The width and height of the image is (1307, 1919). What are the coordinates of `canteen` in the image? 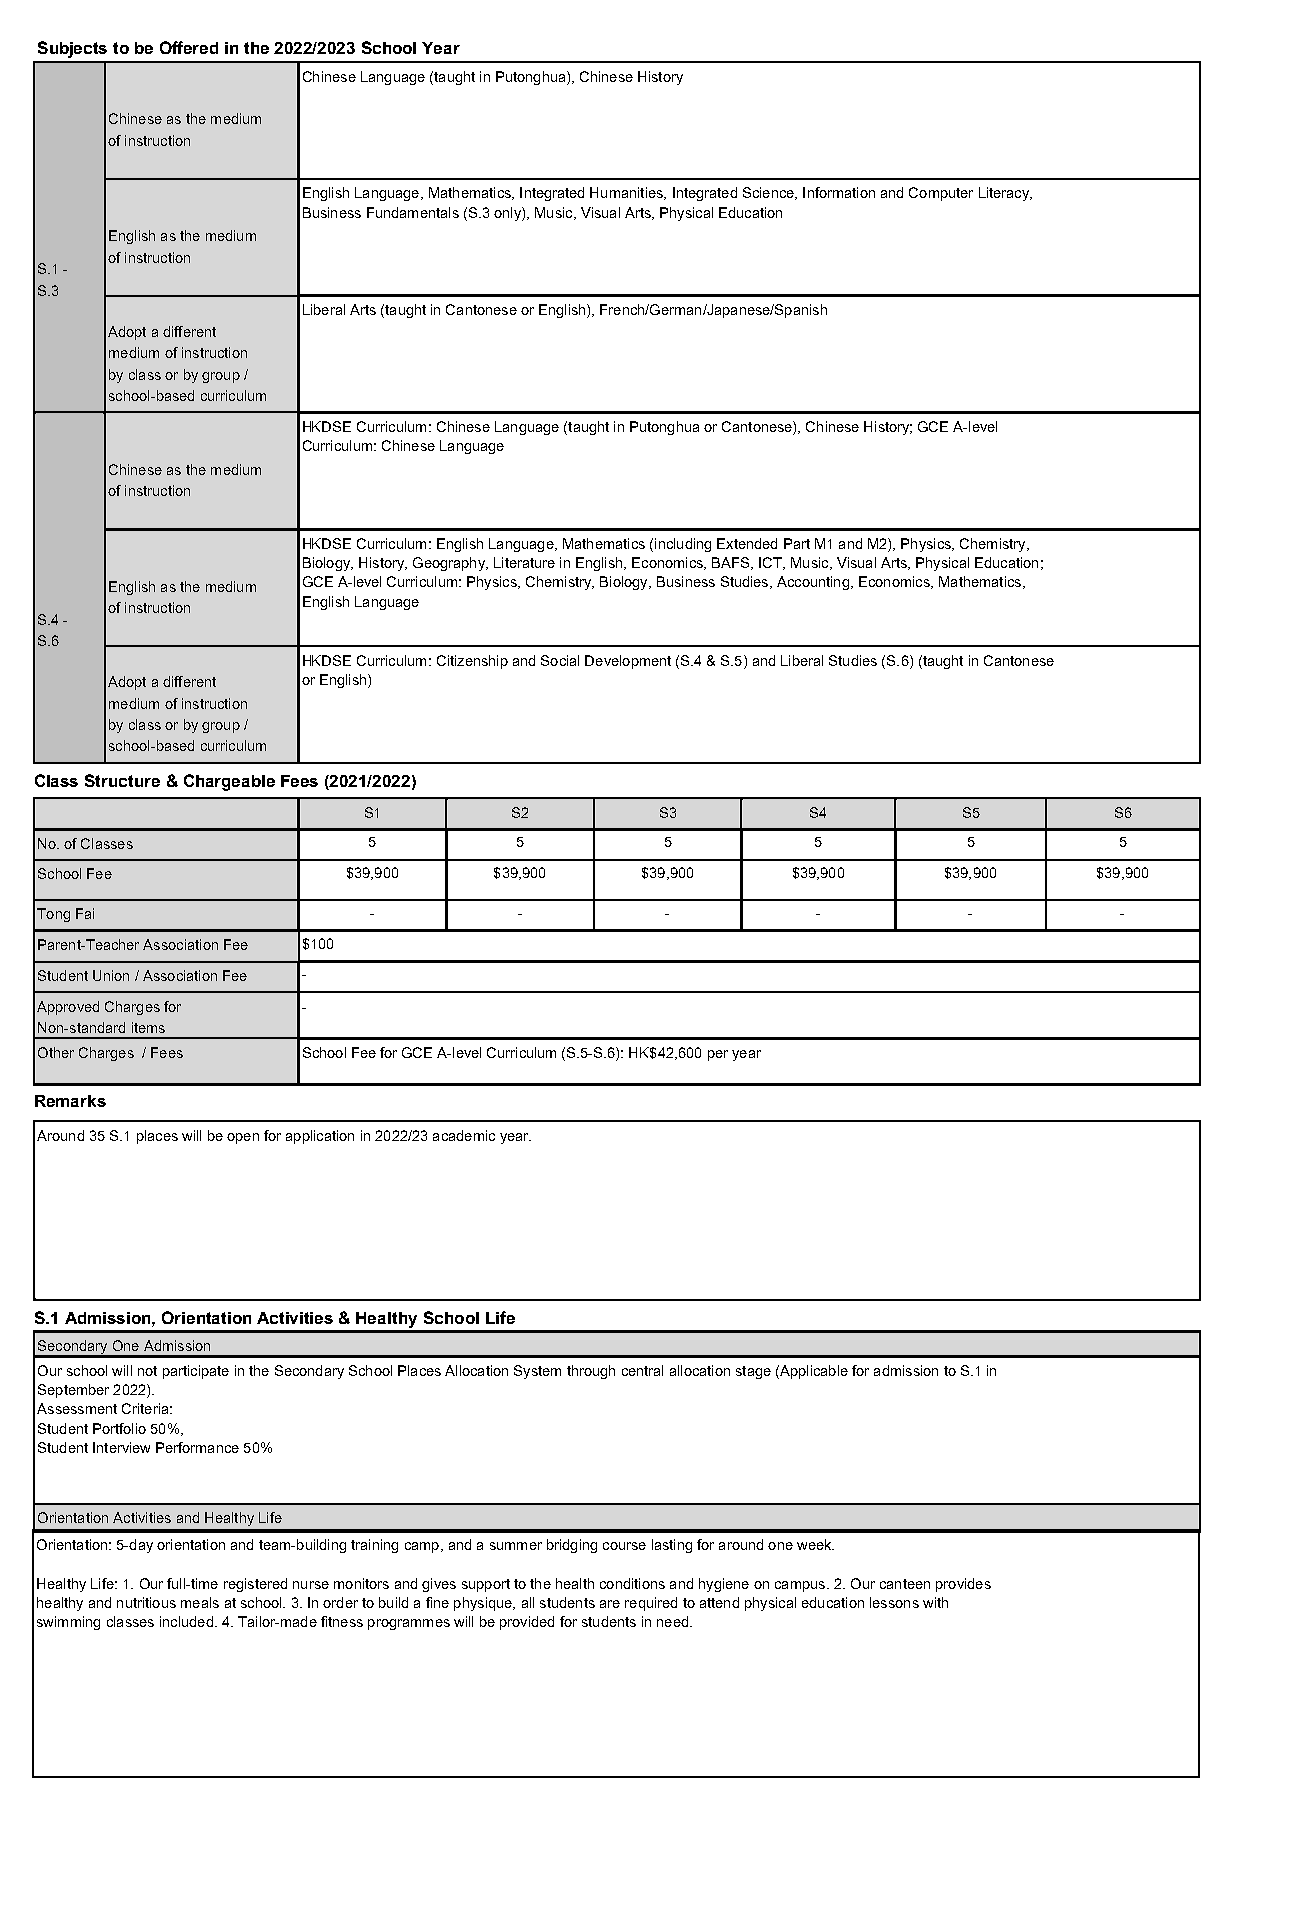 It's located at (905, 1584).
